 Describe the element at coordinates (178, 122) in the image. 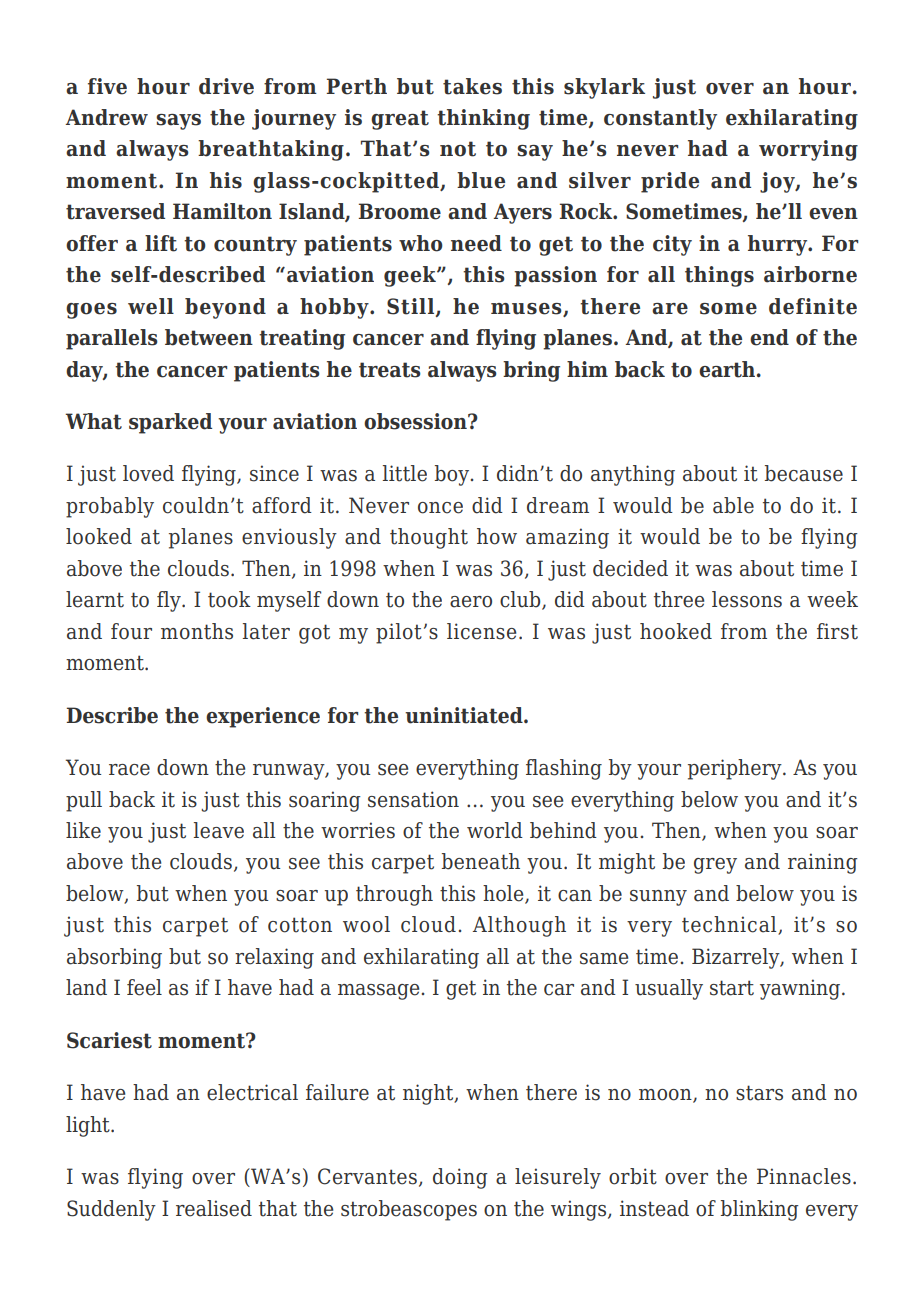

I see `says` at that location.
